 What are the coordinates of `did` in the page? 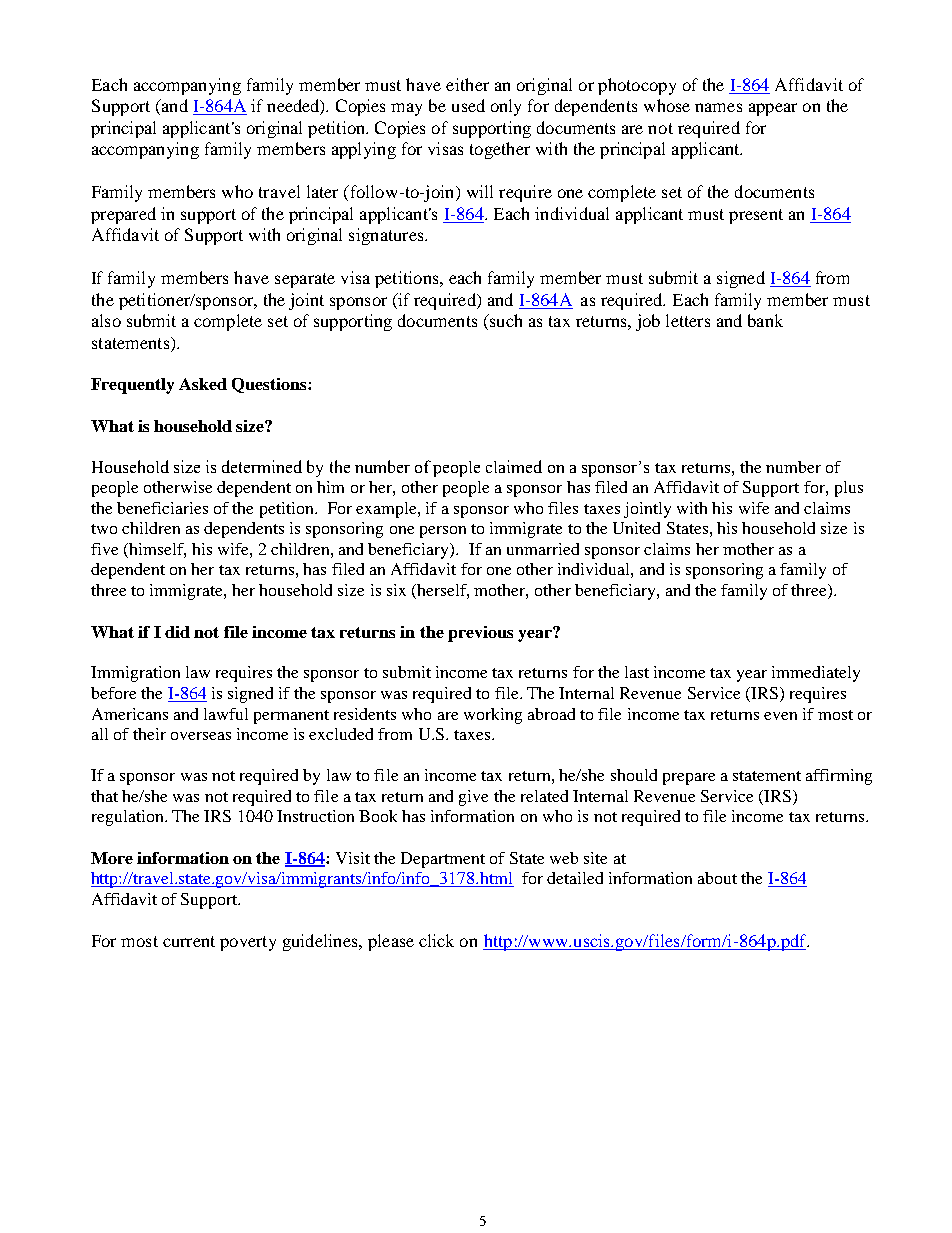 It's located at (177, 632).
